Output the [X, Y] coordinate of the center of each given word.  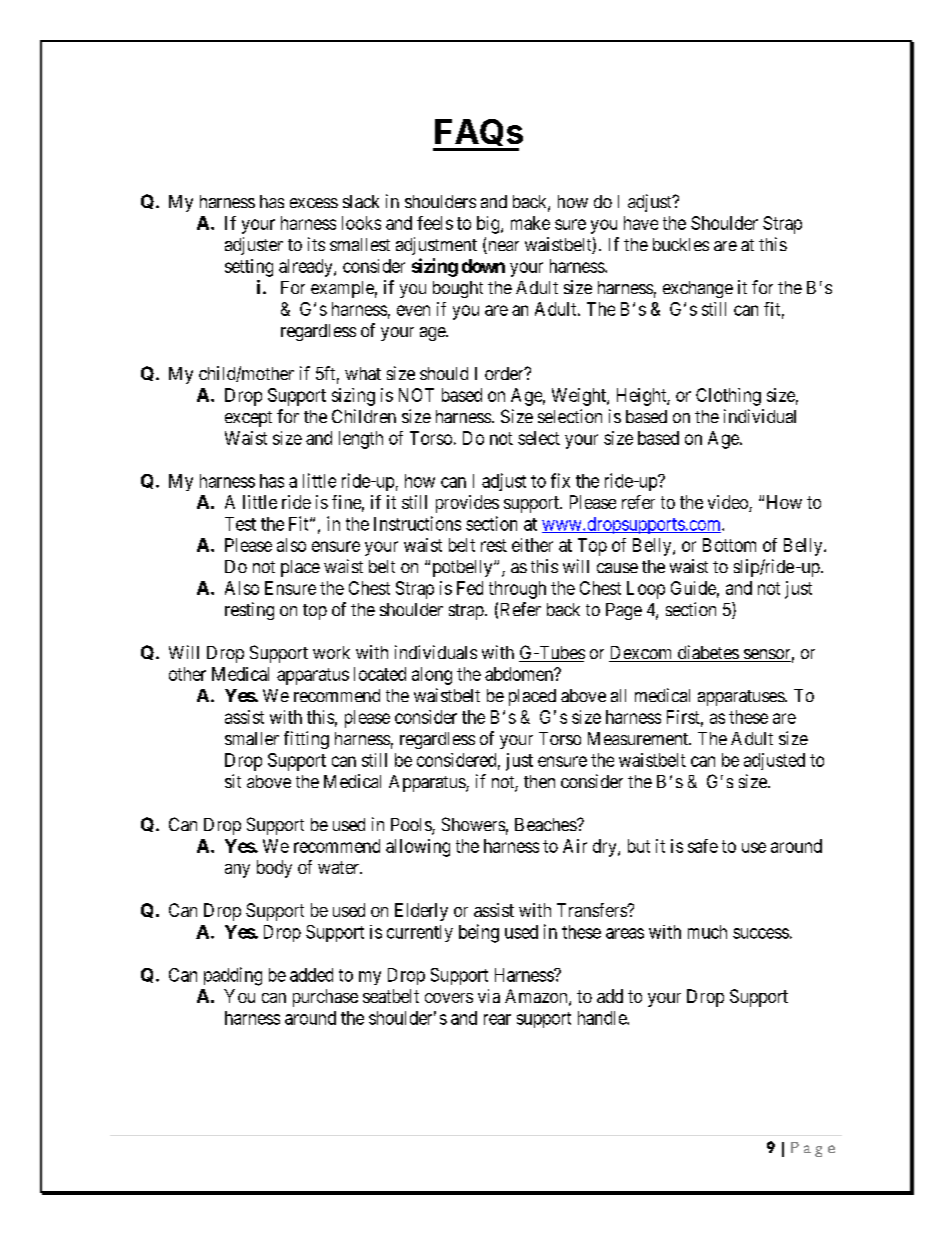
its [316, 244]
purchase [325, 998]
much [707, 932]
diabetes [707, 653]
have [641, 223]
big [489, 225]
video [729, 503]
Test [240, 524]
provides [467, 504]
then [539, 781]
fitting [306, 740]
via [489, 996]
